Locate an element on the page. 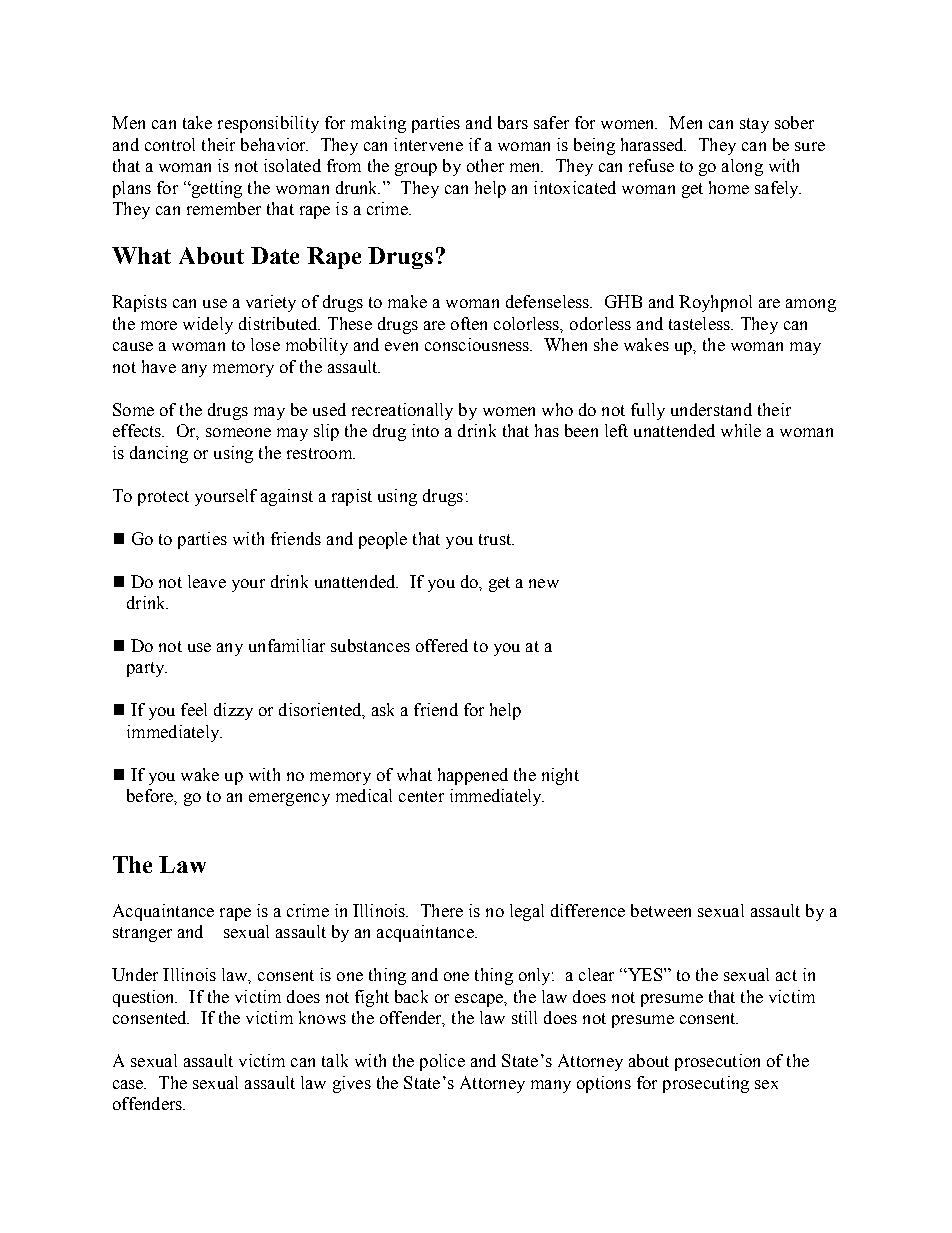 The height and width of the document is (1233, 952). other is located at coordinates (485, 165).
